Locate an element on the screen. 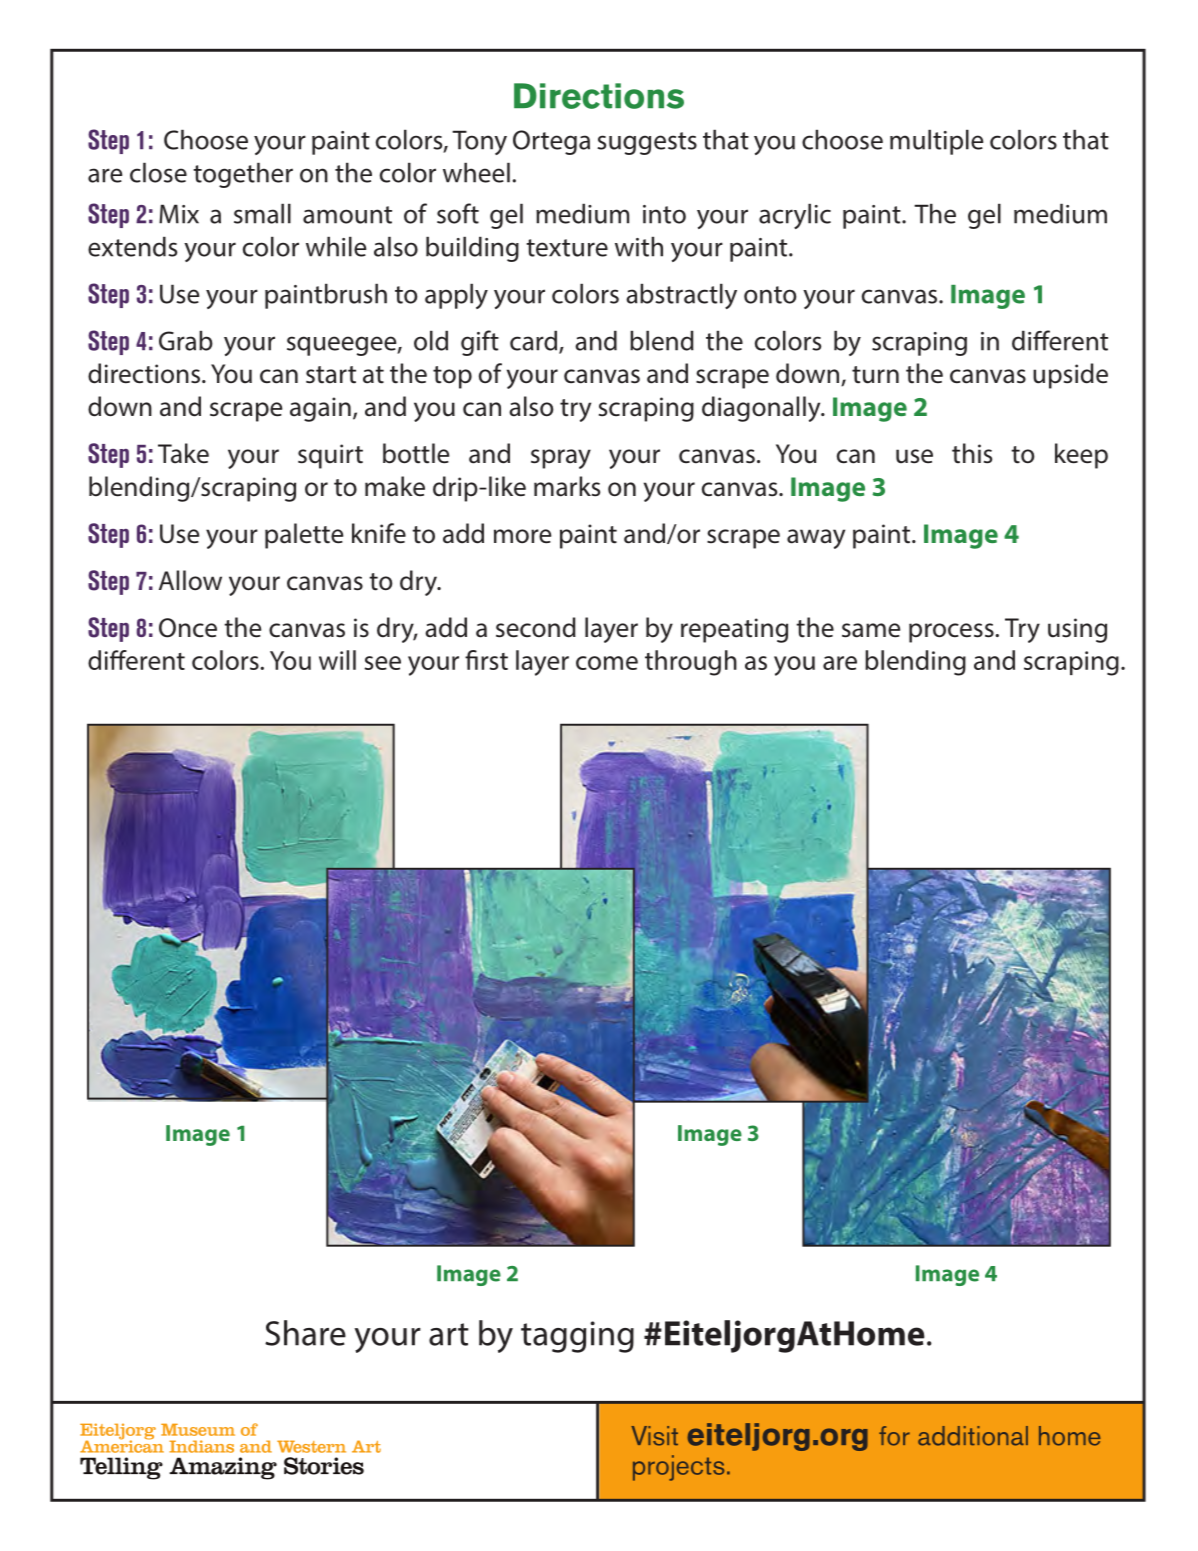 The image size is (1198, 1551). marks is located at coordinates (567, 486).
